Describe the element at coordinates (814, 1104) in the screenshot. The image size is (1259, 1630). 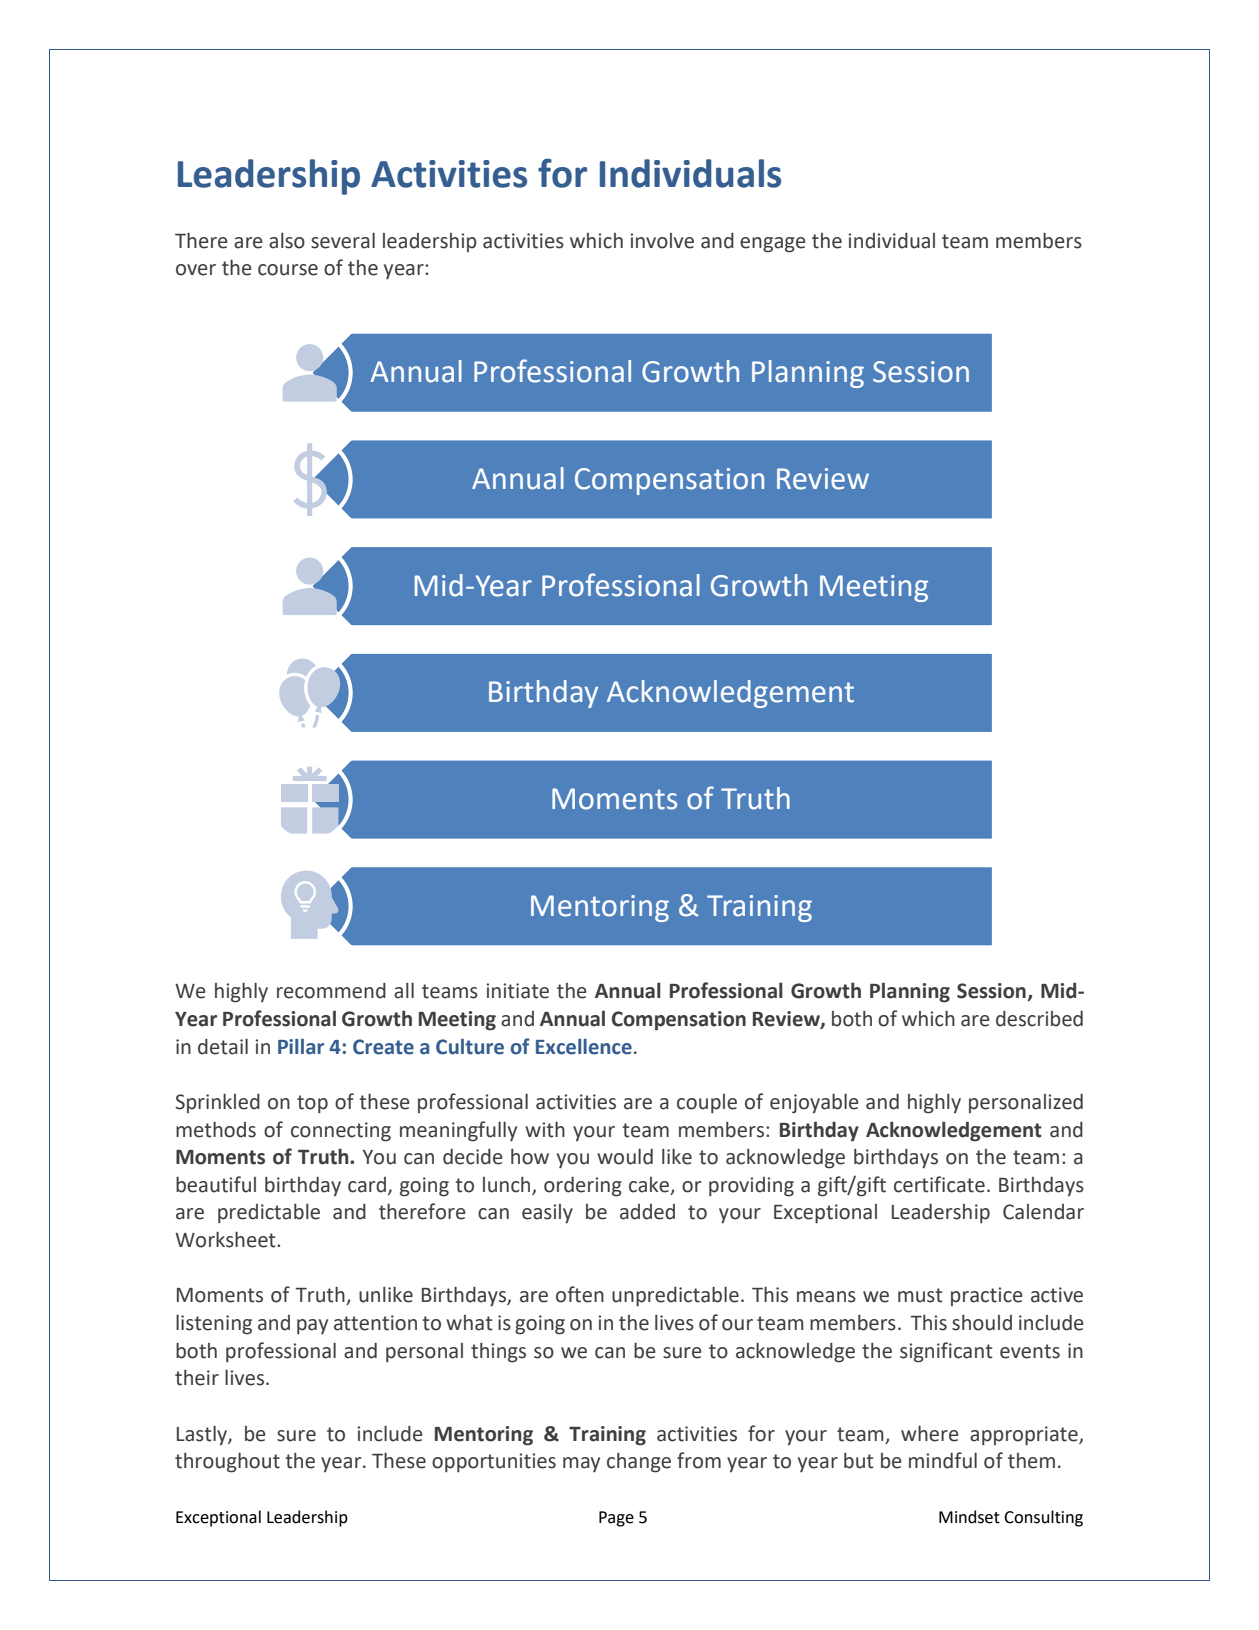
I see `enjoyable` at that location.
